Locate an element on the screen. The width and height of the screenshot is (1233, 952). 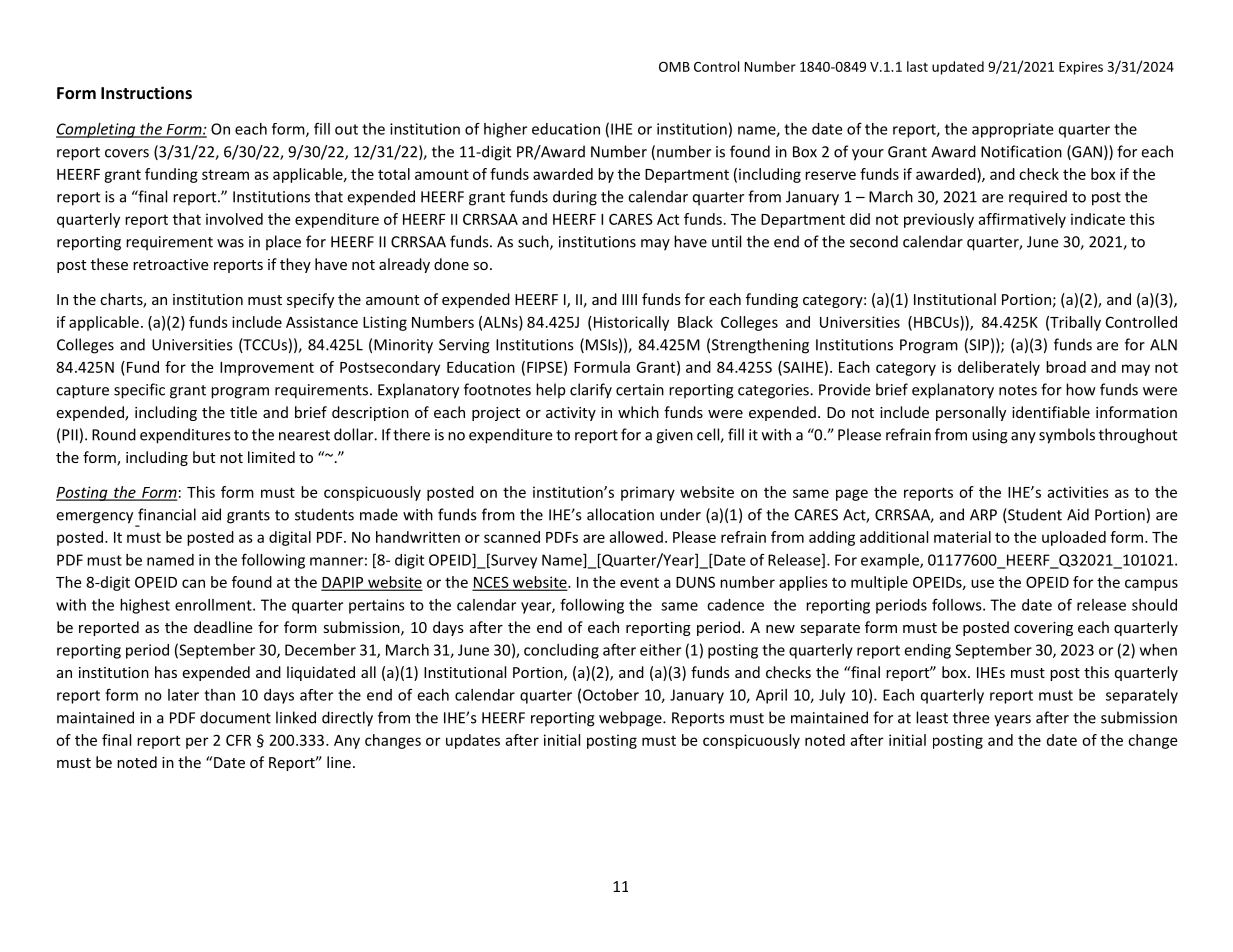
Expires is located at coordinates (1081, 68).
